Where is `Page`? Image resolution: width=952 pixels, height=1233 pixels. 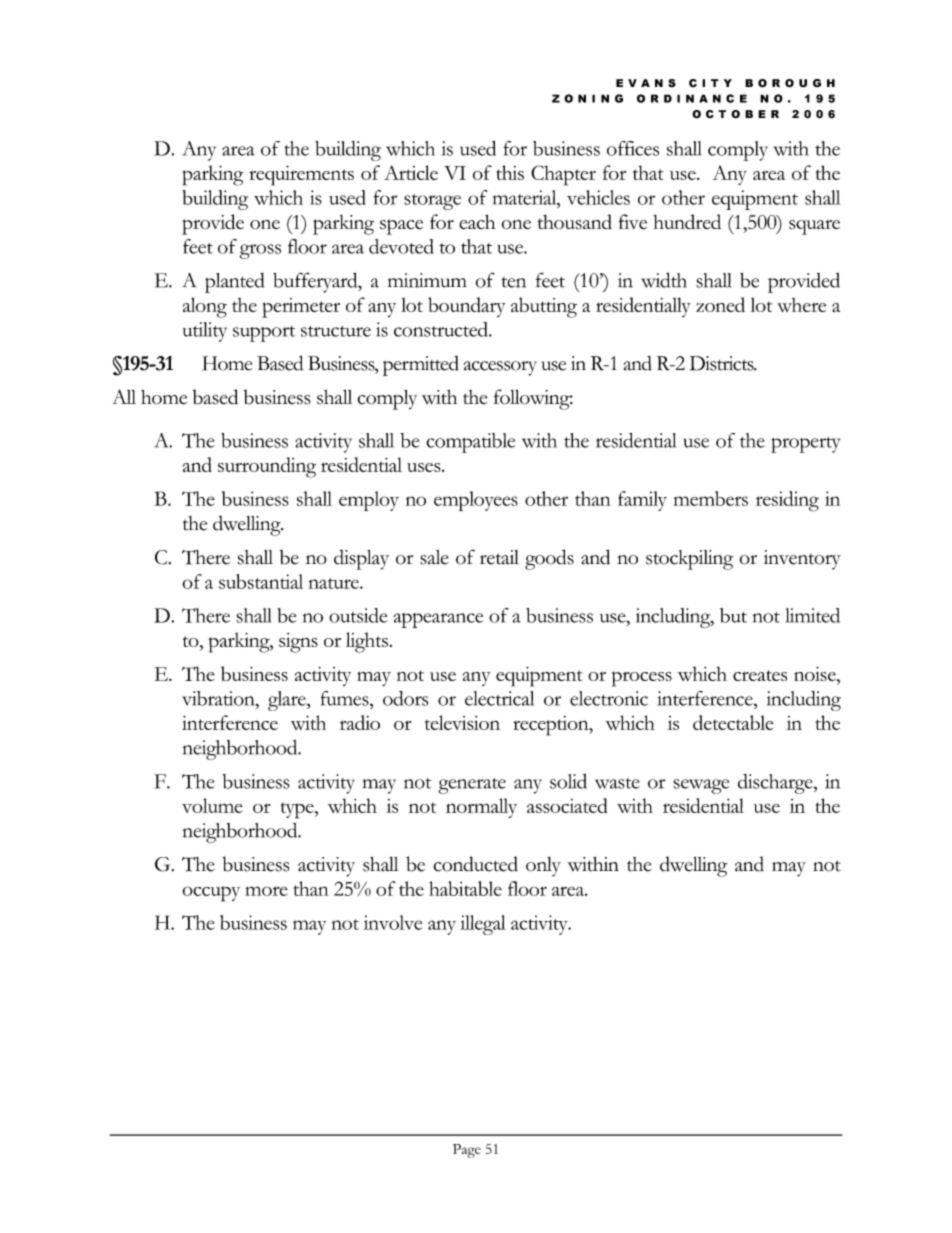 Page is located at coordinates (467, 1151).
